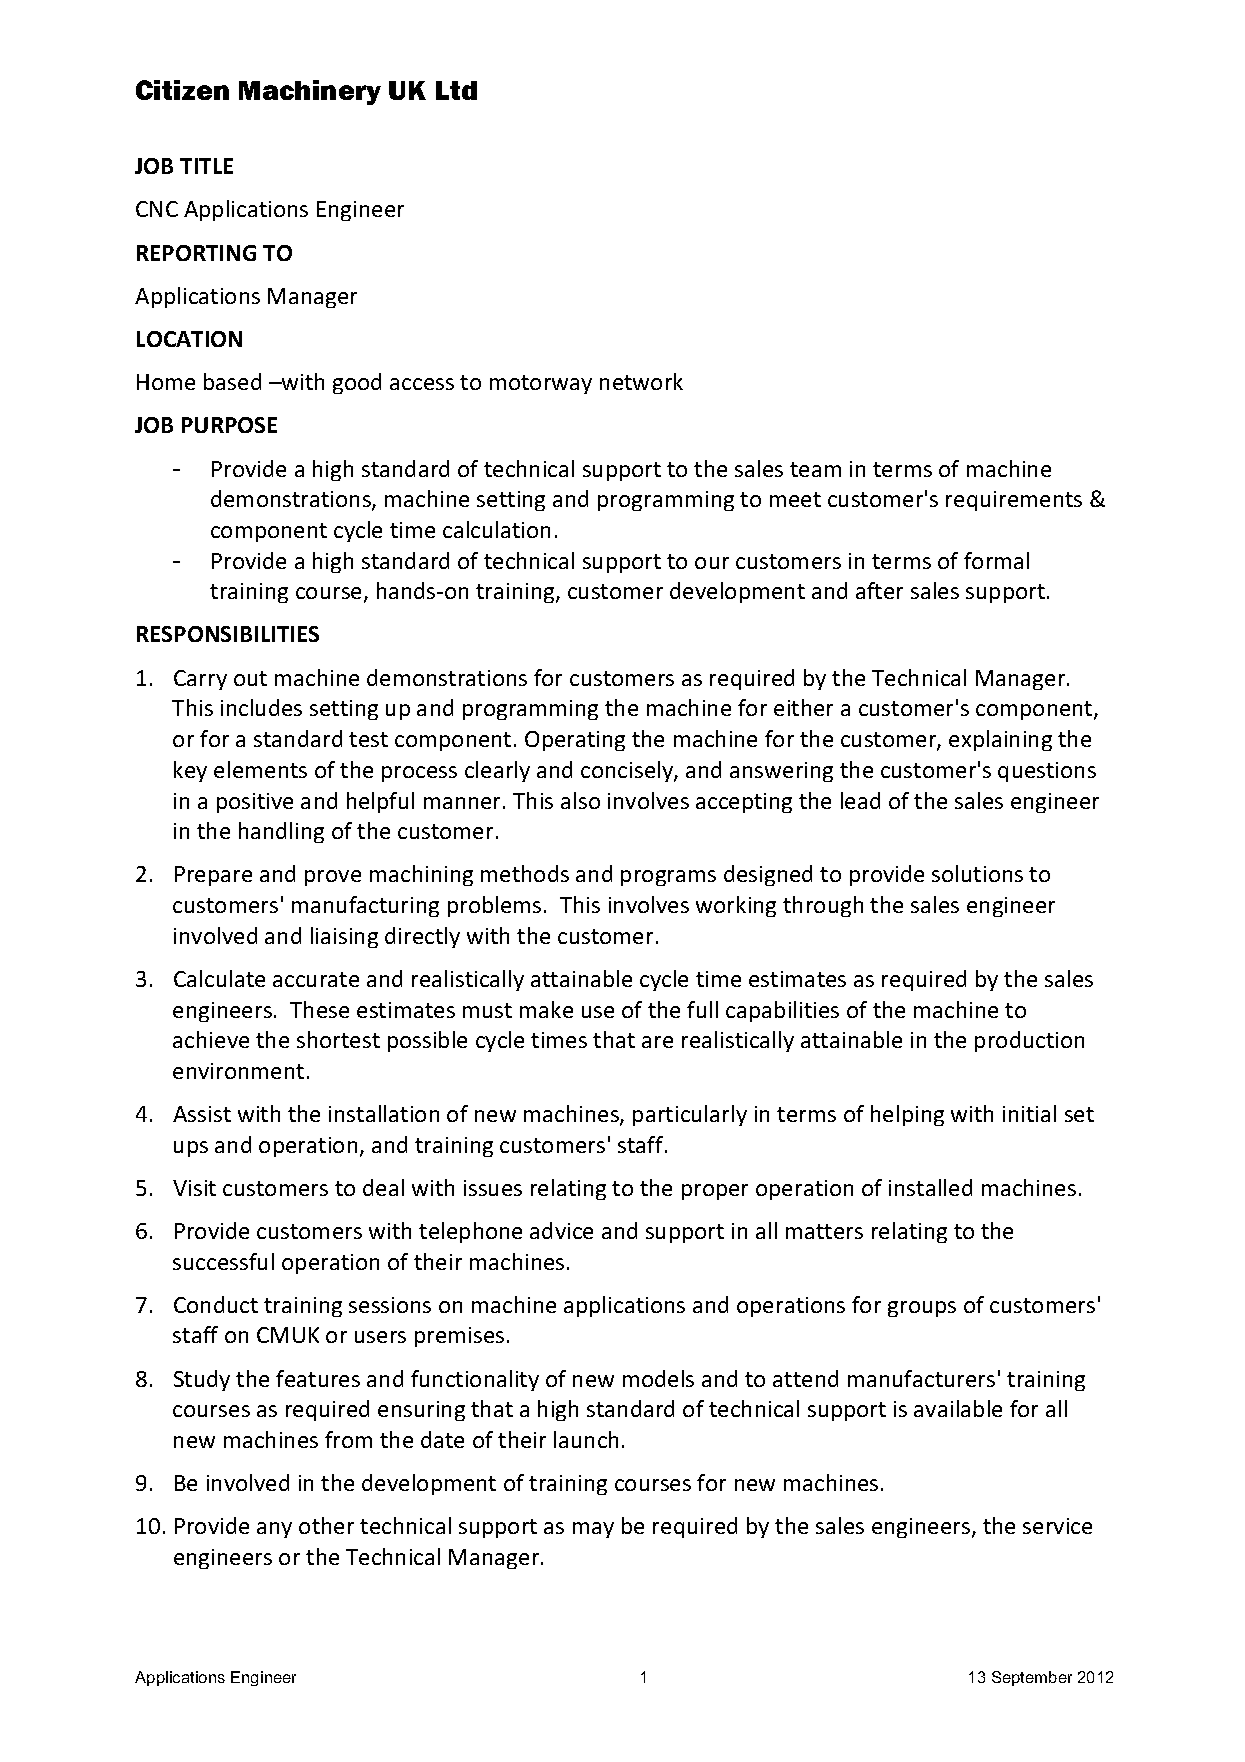 This image has width=1245, height=1762. Describe the element at coordinates (815, 469) in the image. I see `team` at that location.
